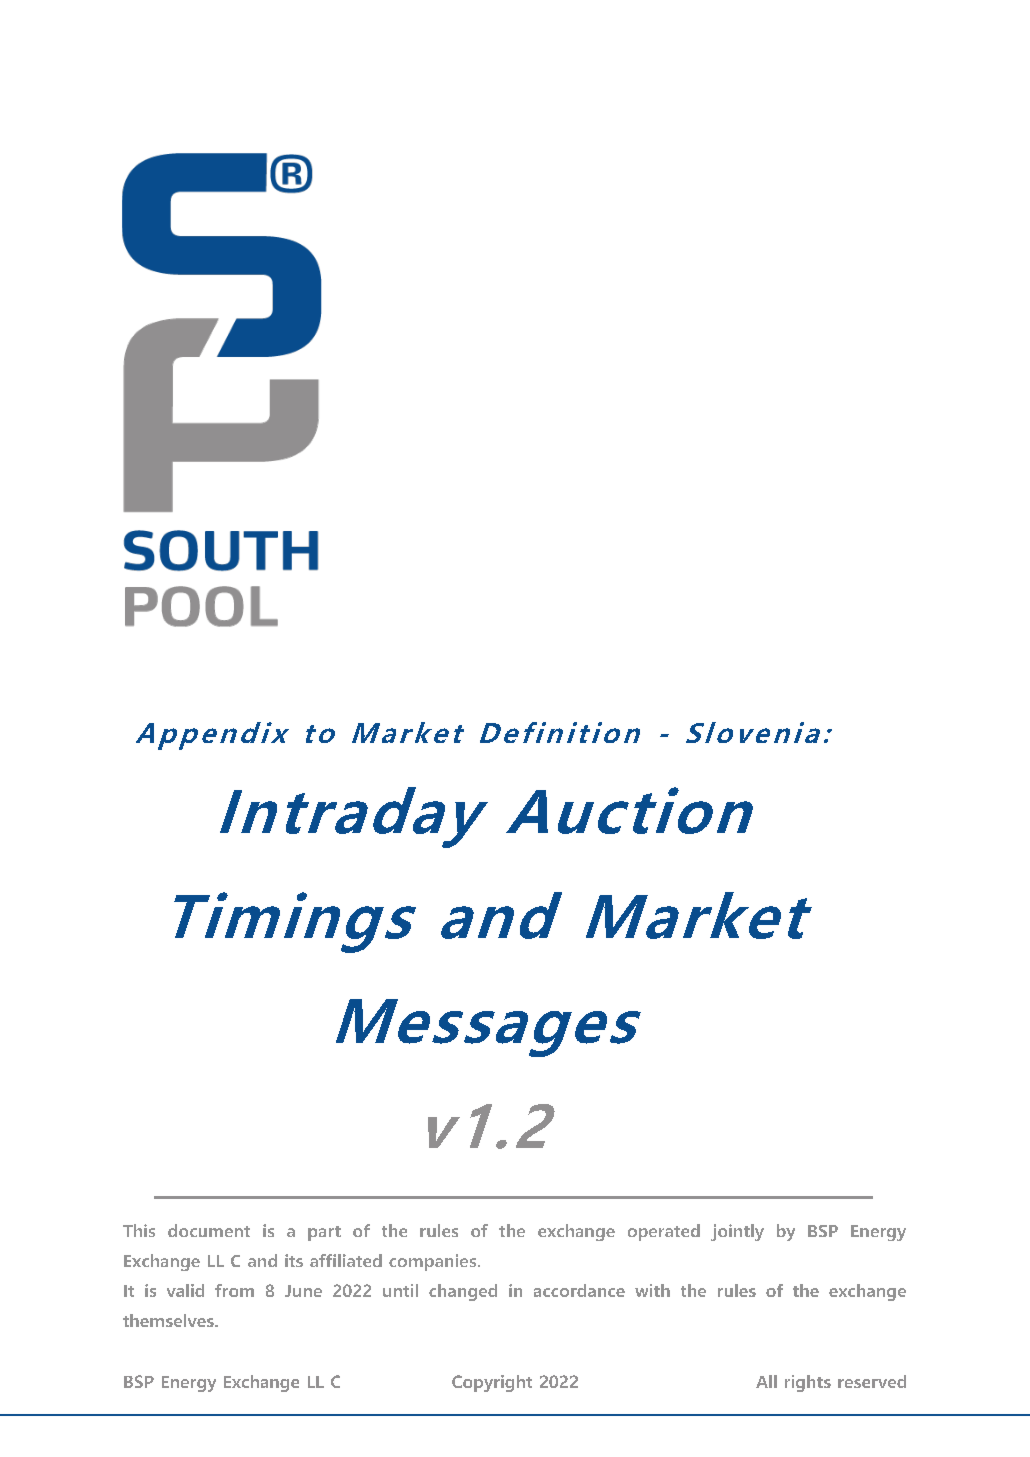 This image has width=1030, height=1457. What do you see at coordinates (463, 1292) in the image?
I see `changed` at bounding box center [463, 1292].
